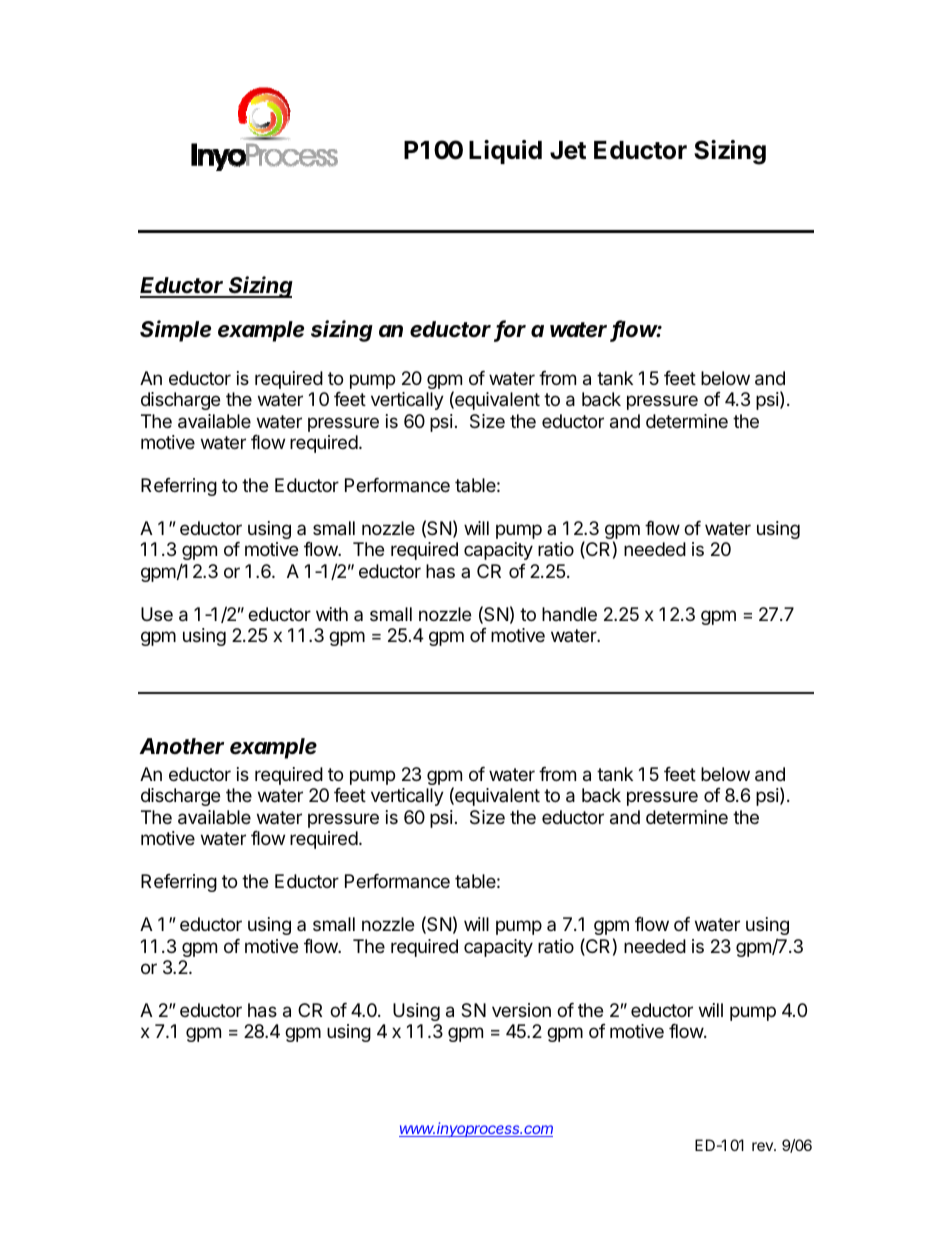  I want to click on with, so click(332, 614).
